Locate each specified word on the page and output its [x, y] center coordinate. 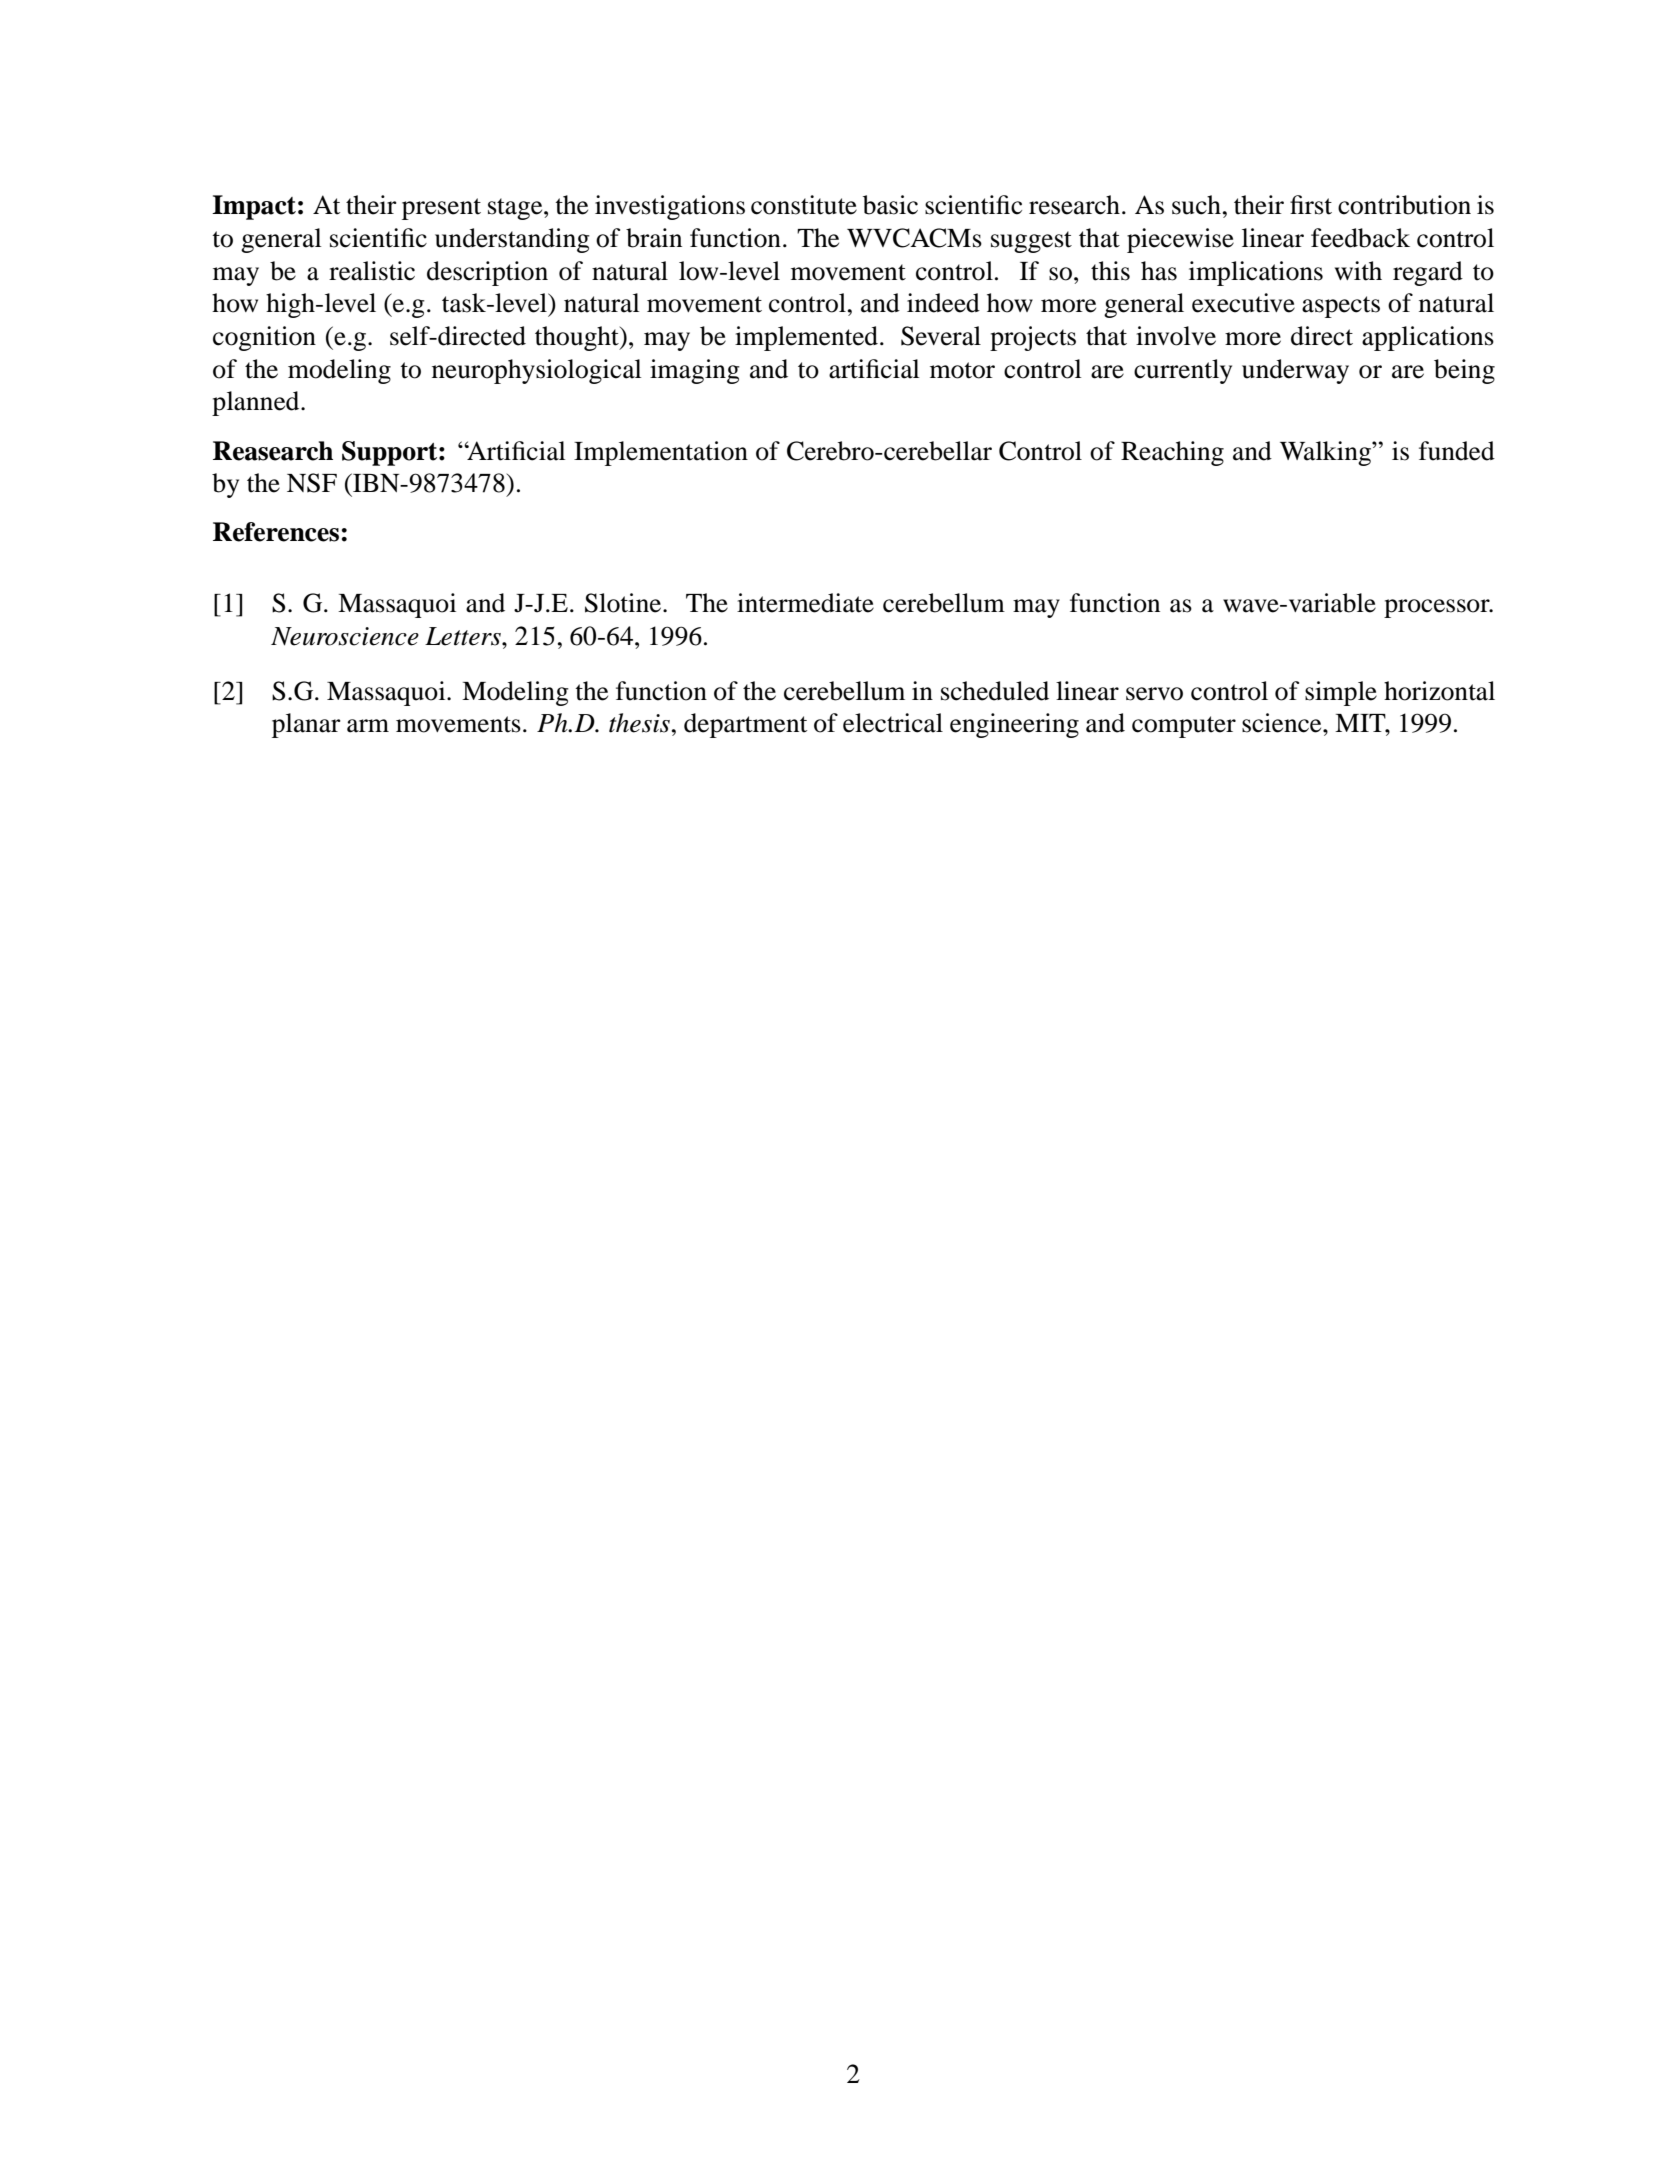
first [1311, 205]
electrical [893, 723]
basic [890, 205]
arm [368, 726]
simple [1341, 693]
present [441, 209]
